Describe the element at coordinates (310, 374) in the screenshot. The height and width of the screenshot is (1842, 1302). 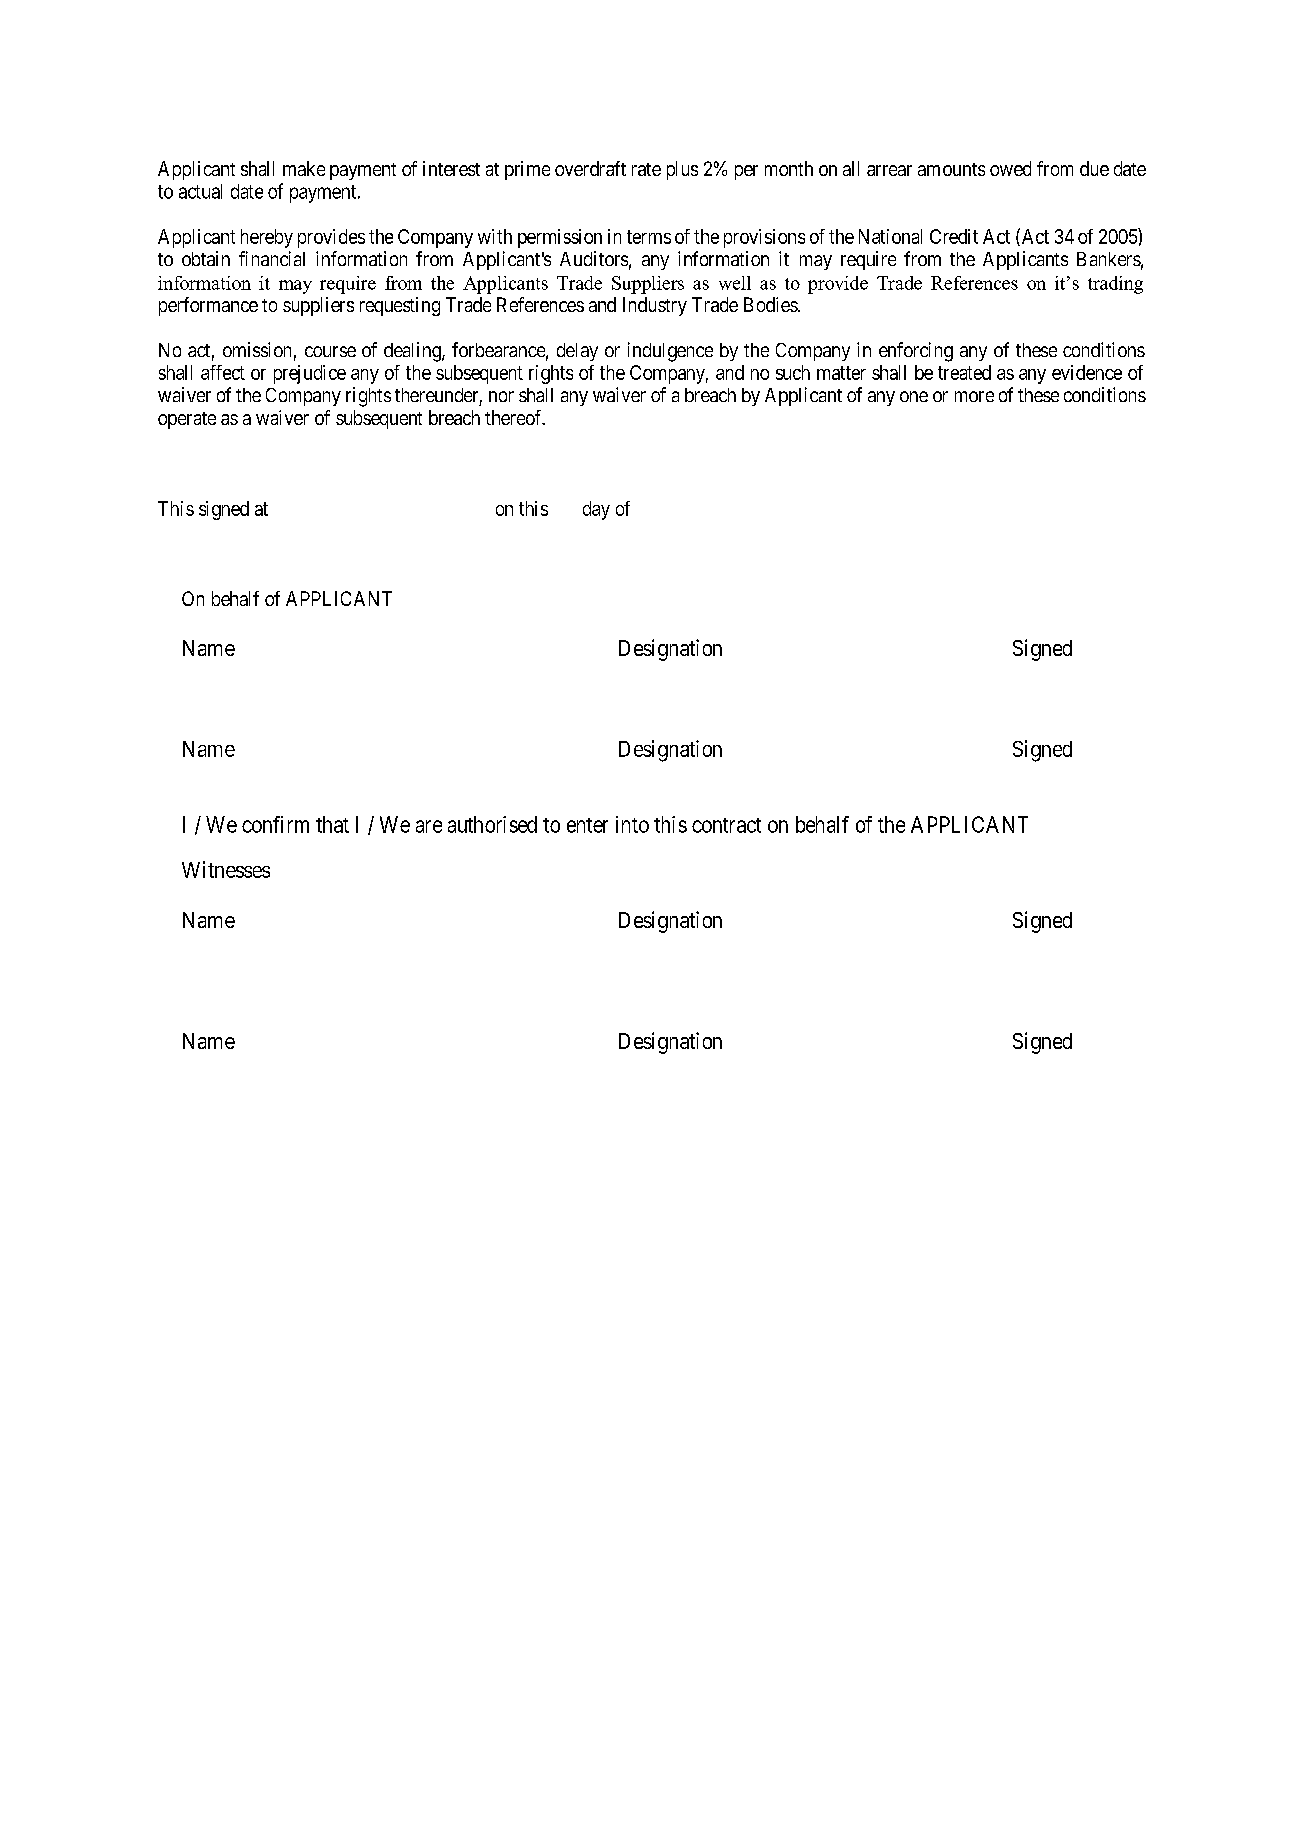
I see `prejudice` at that location.
